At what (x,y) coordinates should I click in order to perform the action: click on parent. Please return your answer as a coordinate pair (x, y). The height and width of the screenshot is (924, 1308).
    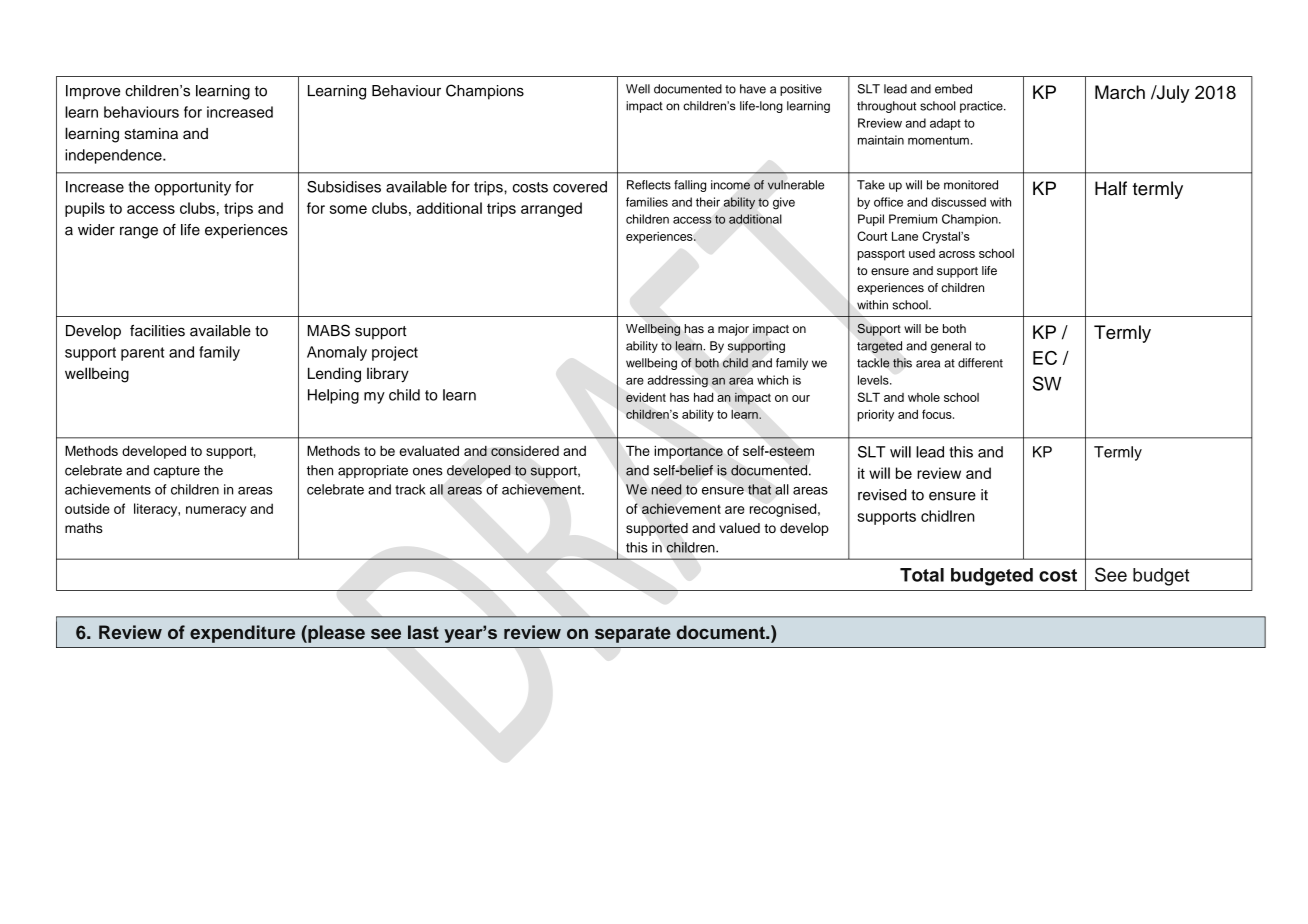
    Looking at the image, I should click on (142, 354).
